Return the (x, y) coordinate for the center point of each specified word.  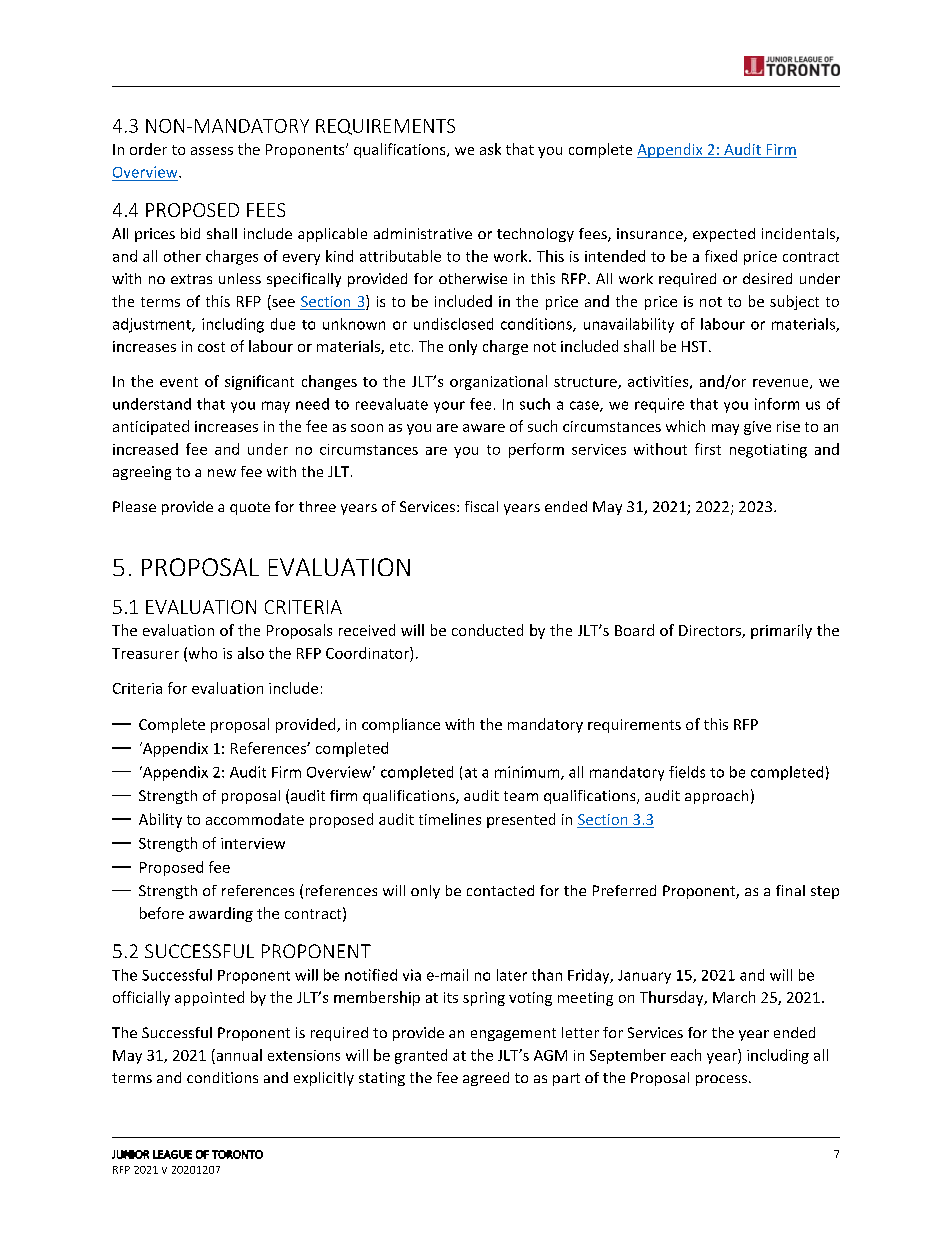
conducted (487, 630)
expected (724, 235)
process (721, 1080)
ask (490, 149)
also (251, 653)
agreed (486, 1079)
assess (212, 151)
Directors (711, 631)
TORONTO (237, 1154)
